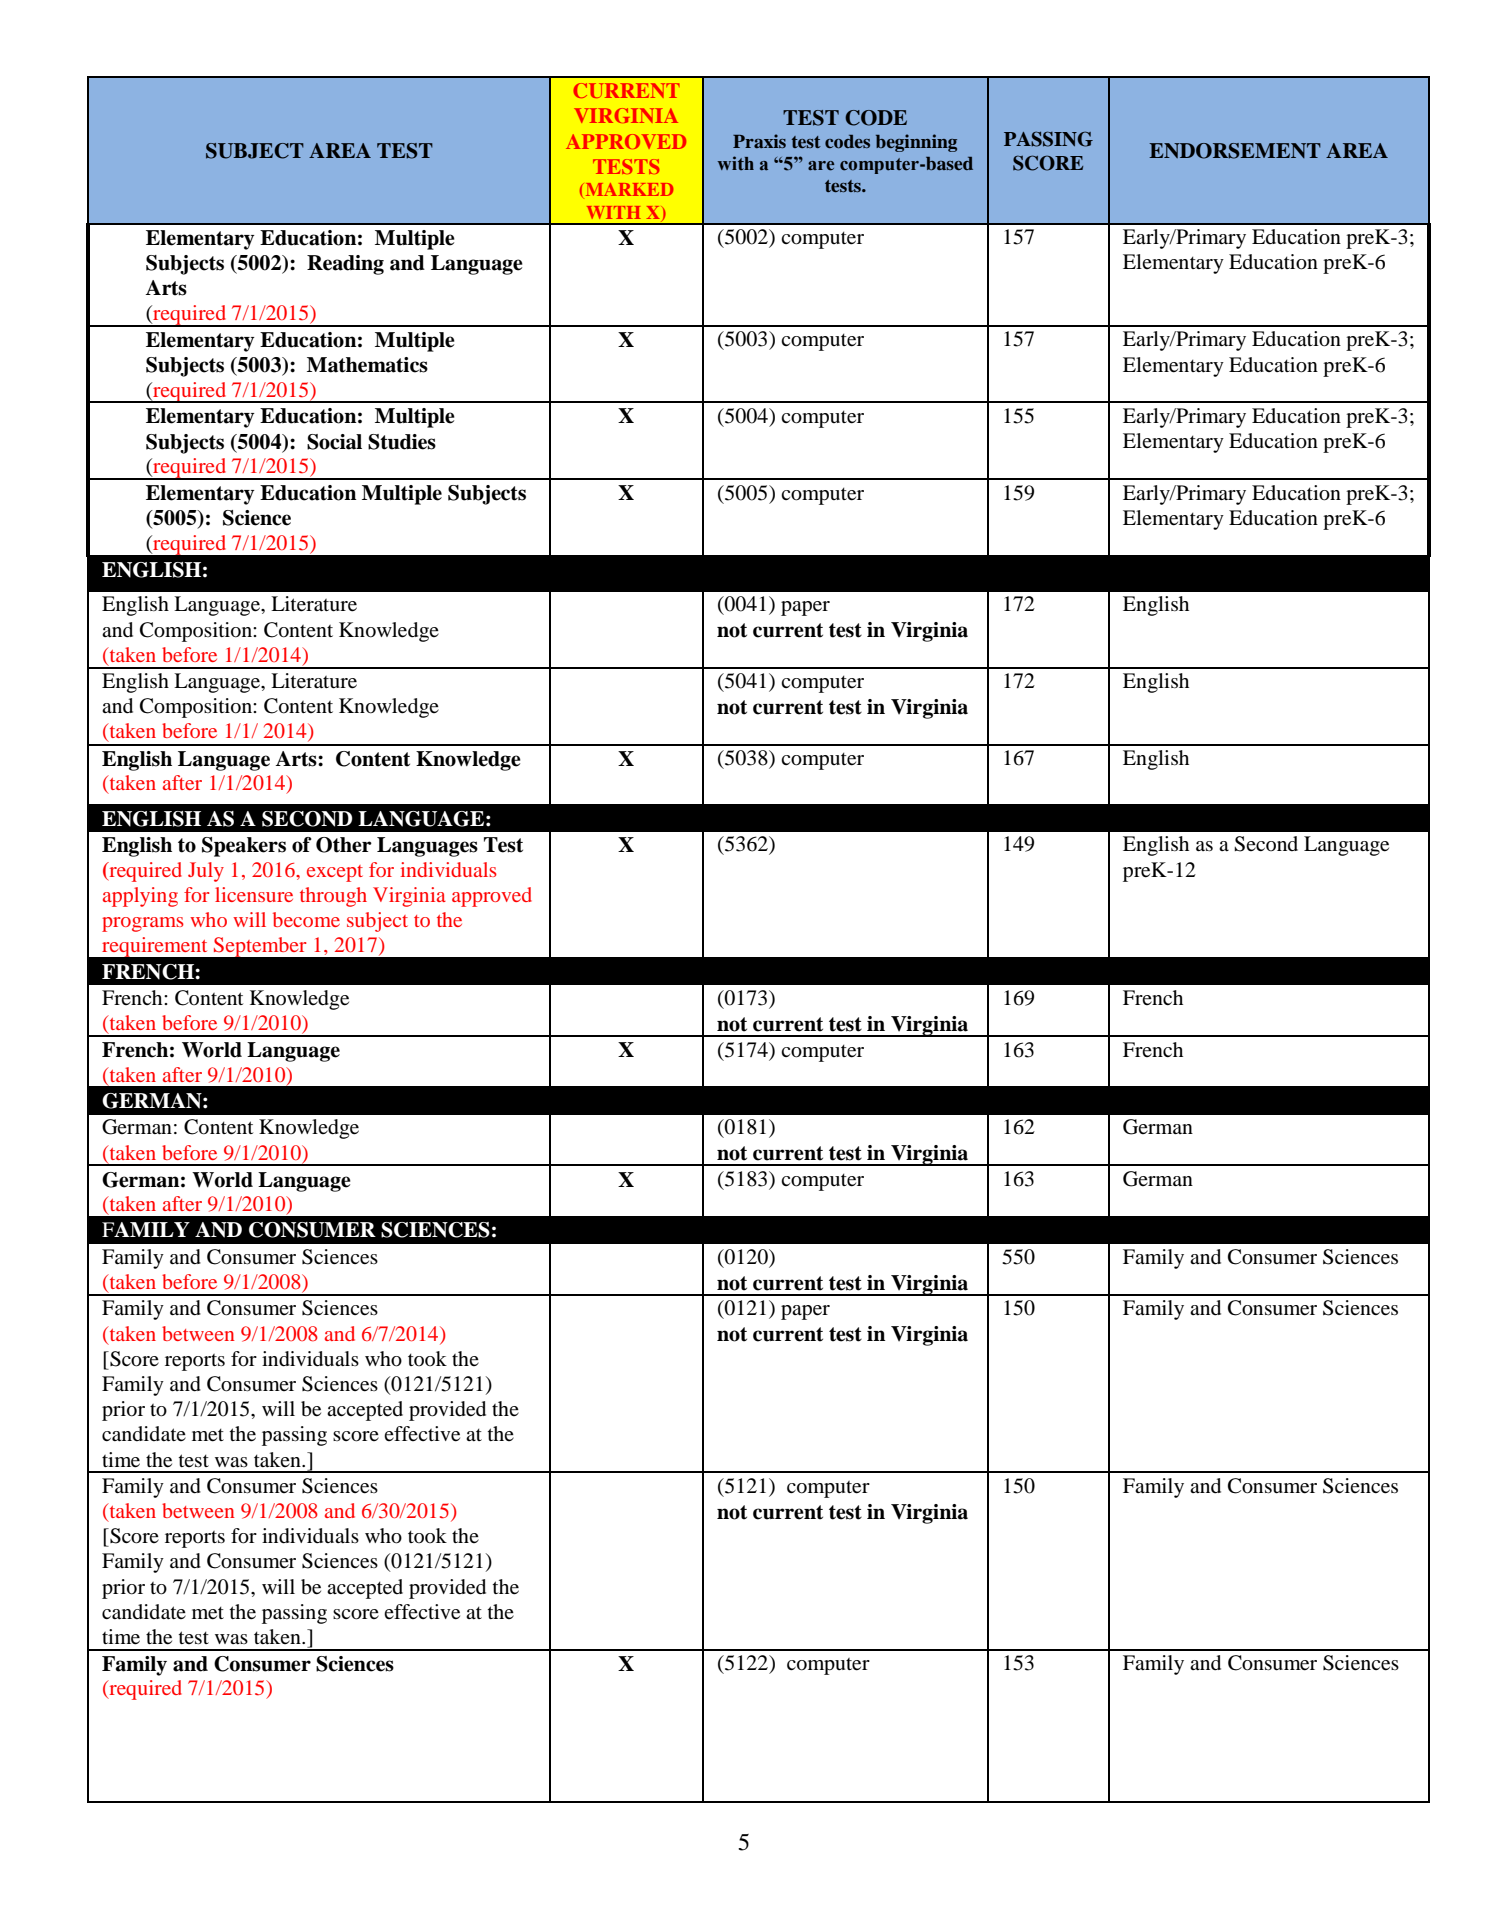 The width and height of the document is (1488, 1926). What do you see at coordinates (306, 919) in the document?
I see `become` at bounding box center [306, 919].
